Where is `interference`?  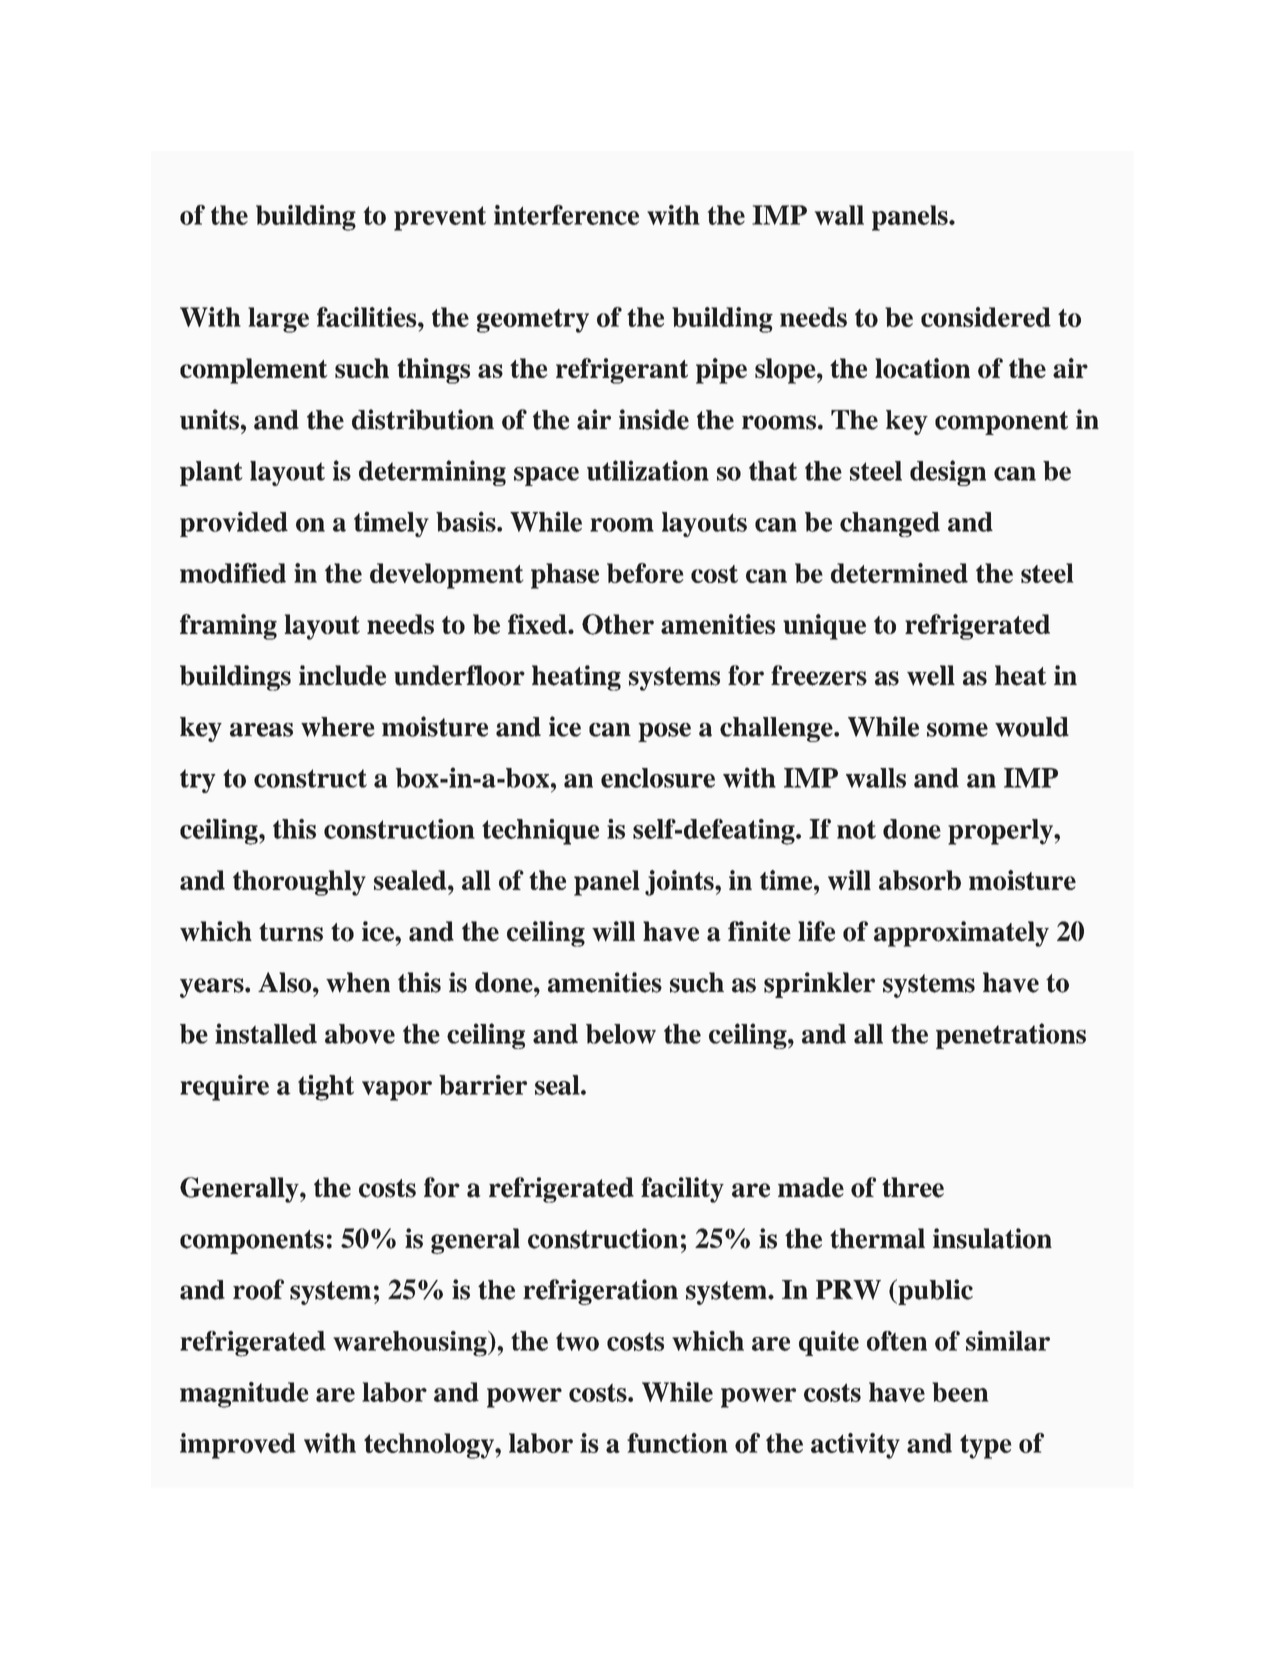
interference is located at coordinates (566, 215).
